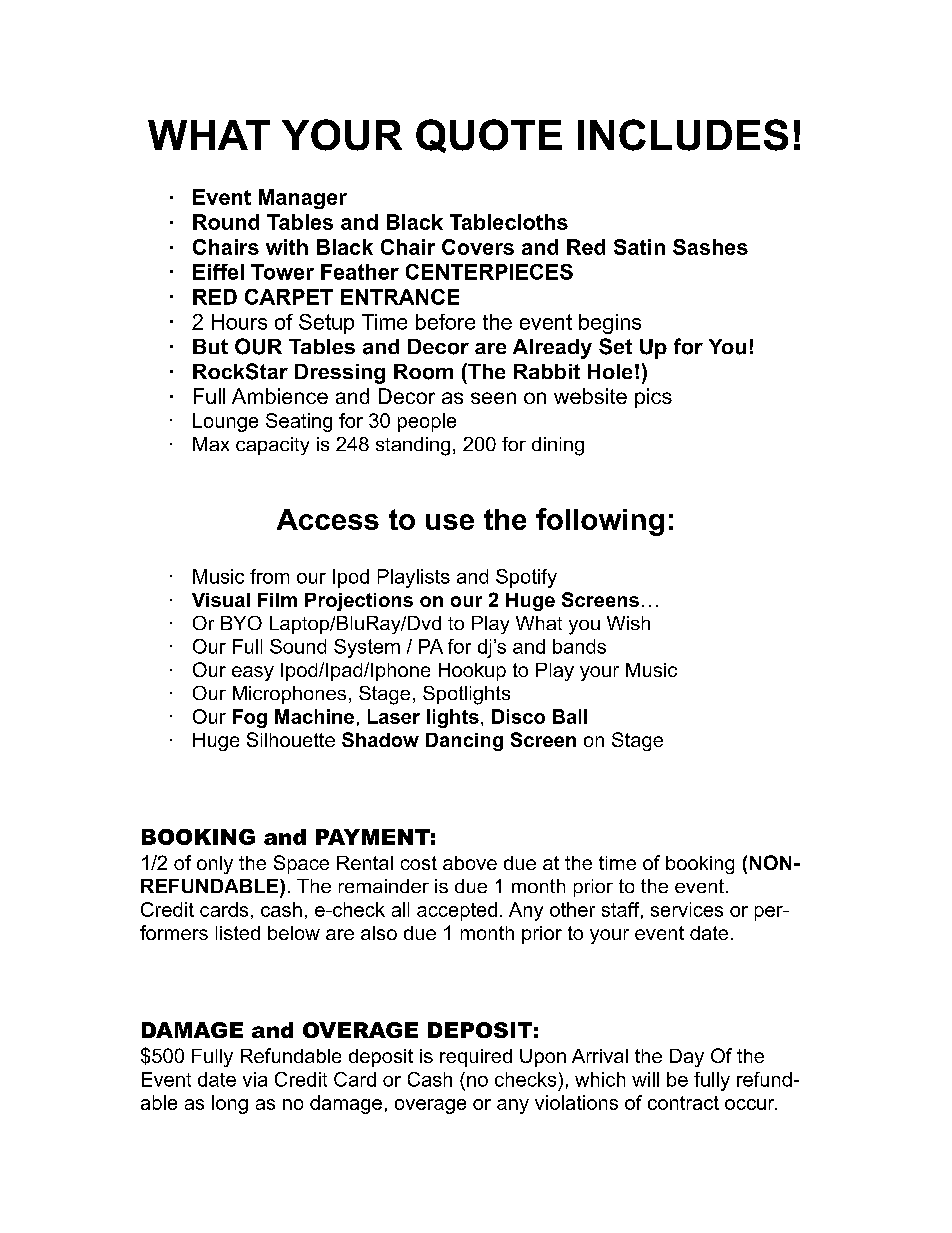  Describe the element at coordinates (272, 446) in the screenshot. I see `capacity` at that location.
